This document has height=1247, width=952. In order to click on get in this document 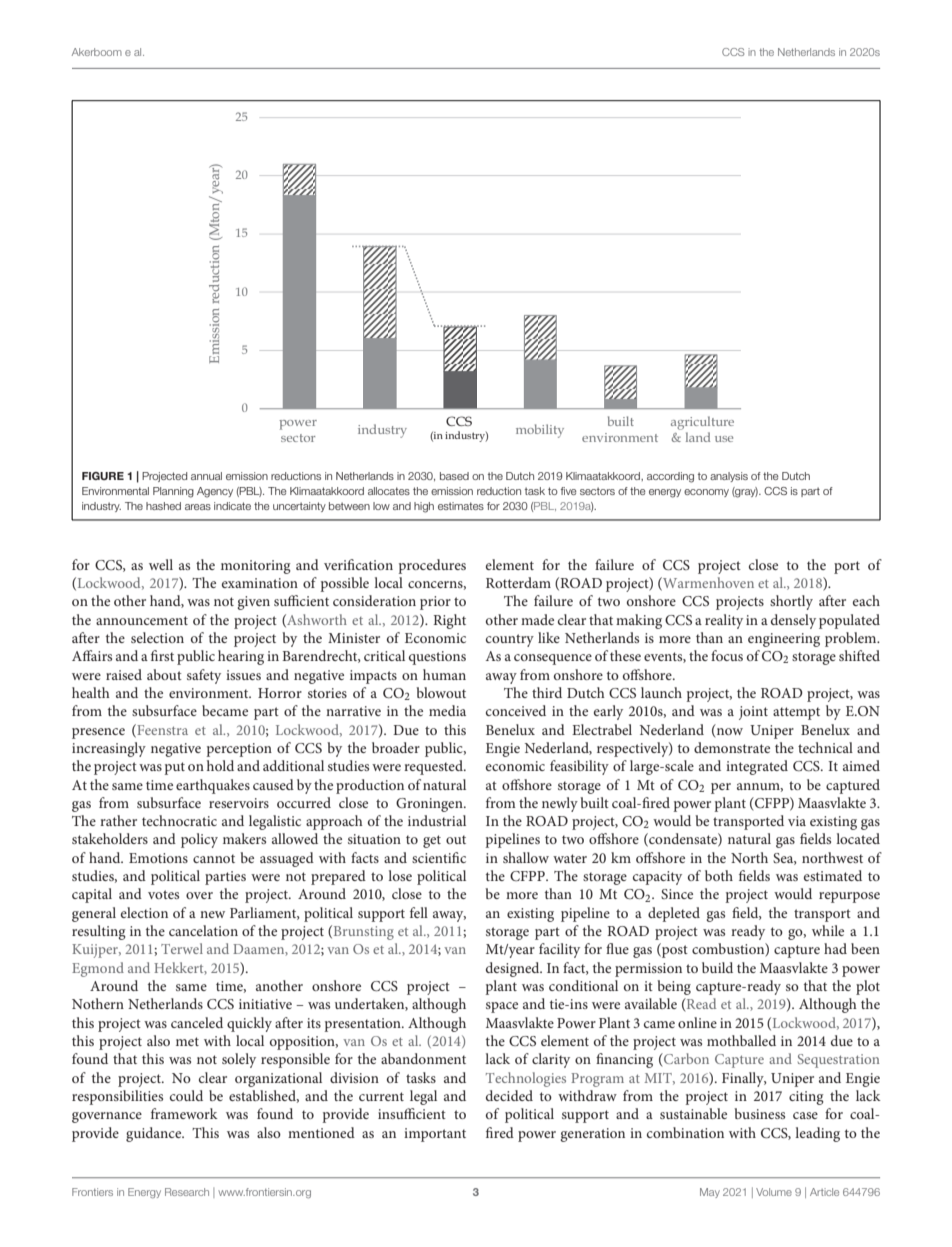, I will do `click(432, 841)`.
